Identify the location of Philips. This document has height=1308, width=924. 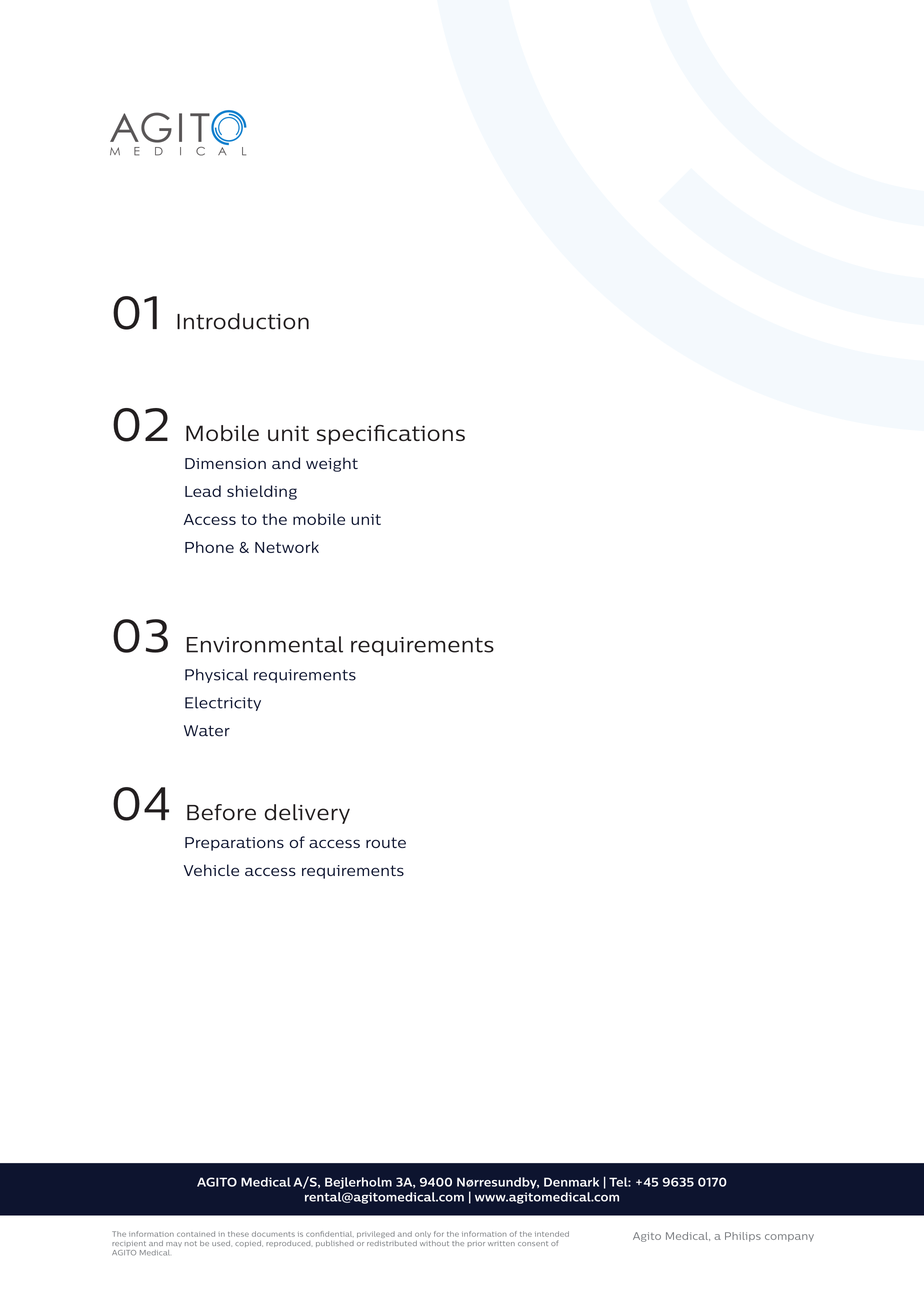
(743, 1237).
